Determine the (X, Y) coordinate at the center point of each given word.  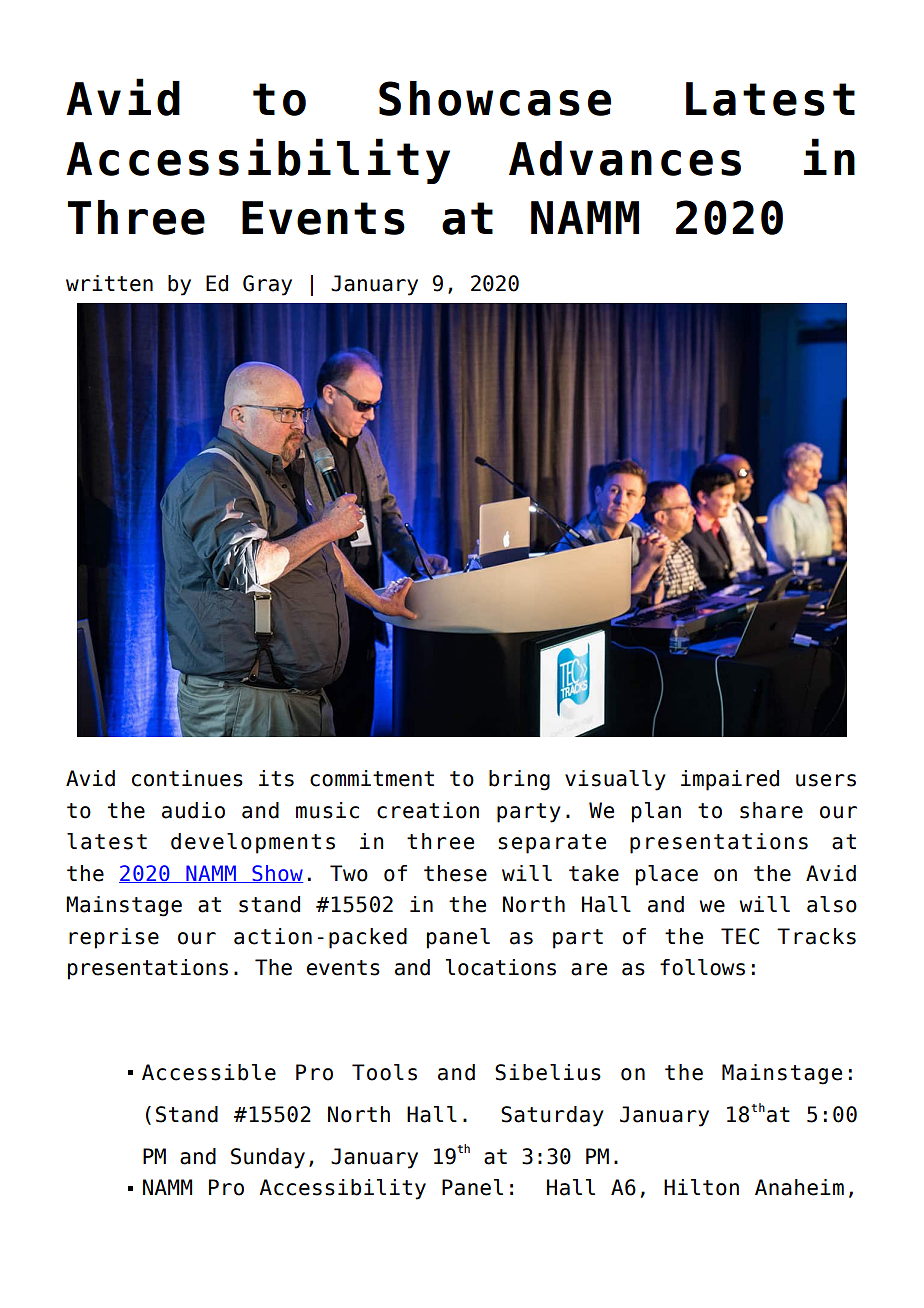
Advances (625, 158)
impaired (730, 780)
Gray (267, 285)
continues (187, 778)
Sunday (268, 1158)
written (109, 283)
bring (519, 780)
